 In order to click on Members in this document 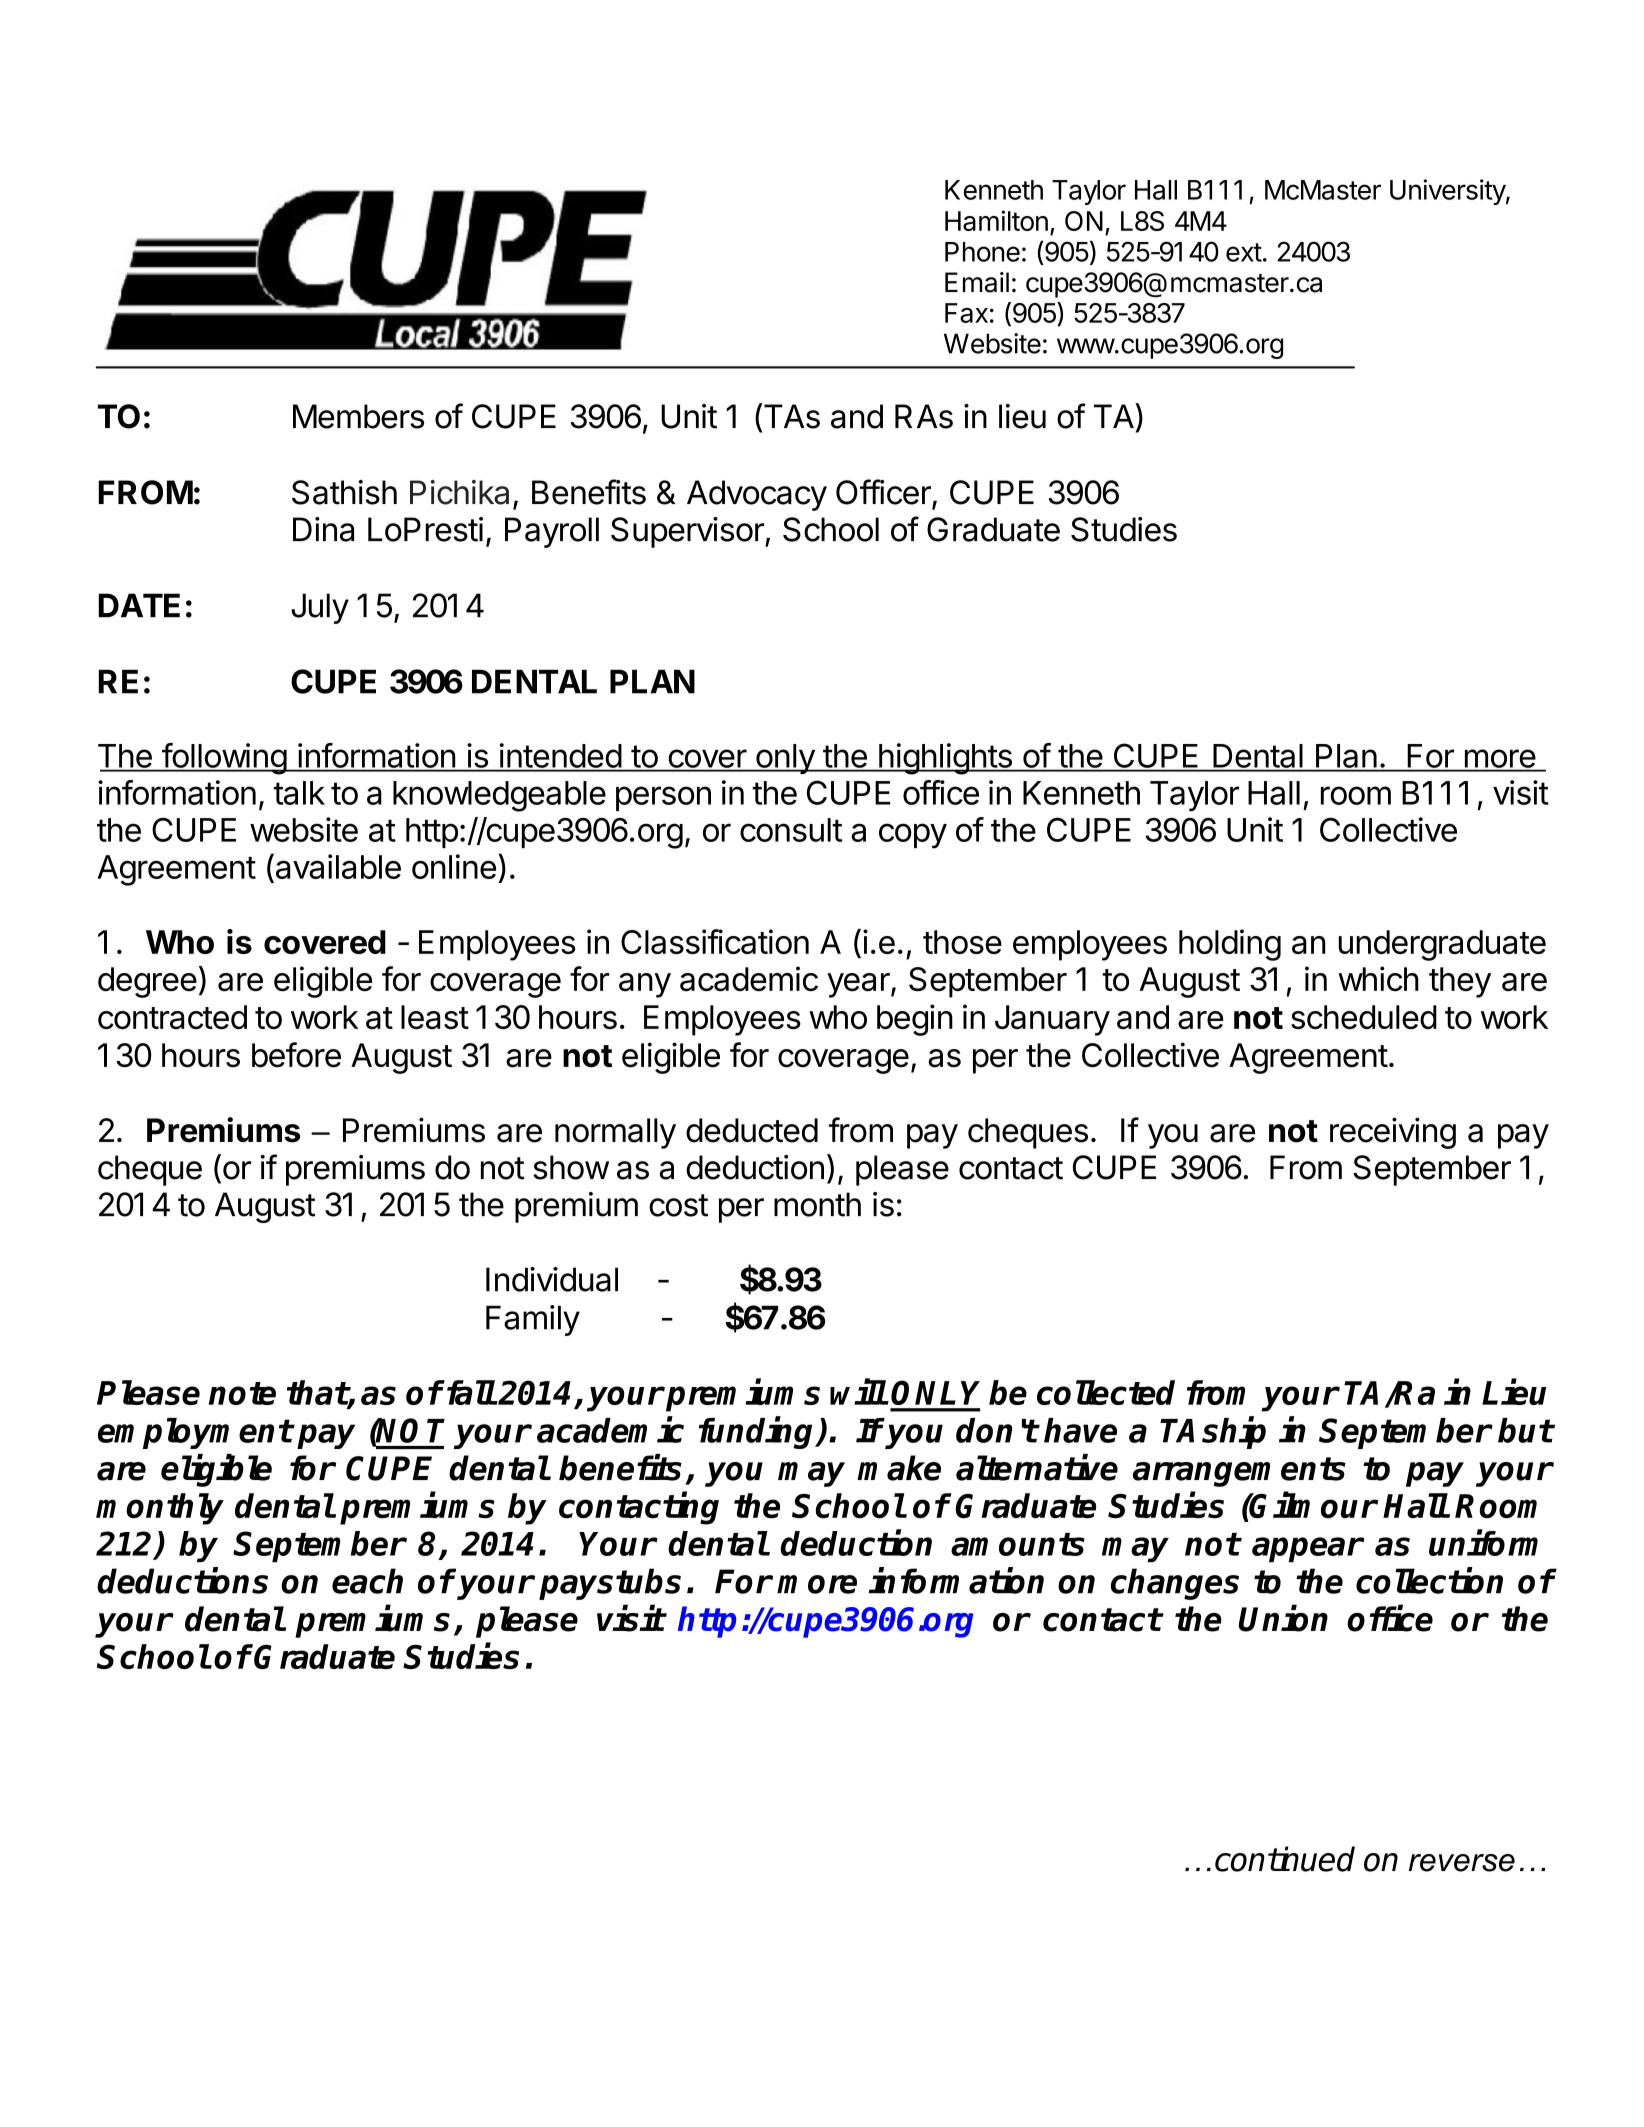, I will do `click(358, 416)`.
